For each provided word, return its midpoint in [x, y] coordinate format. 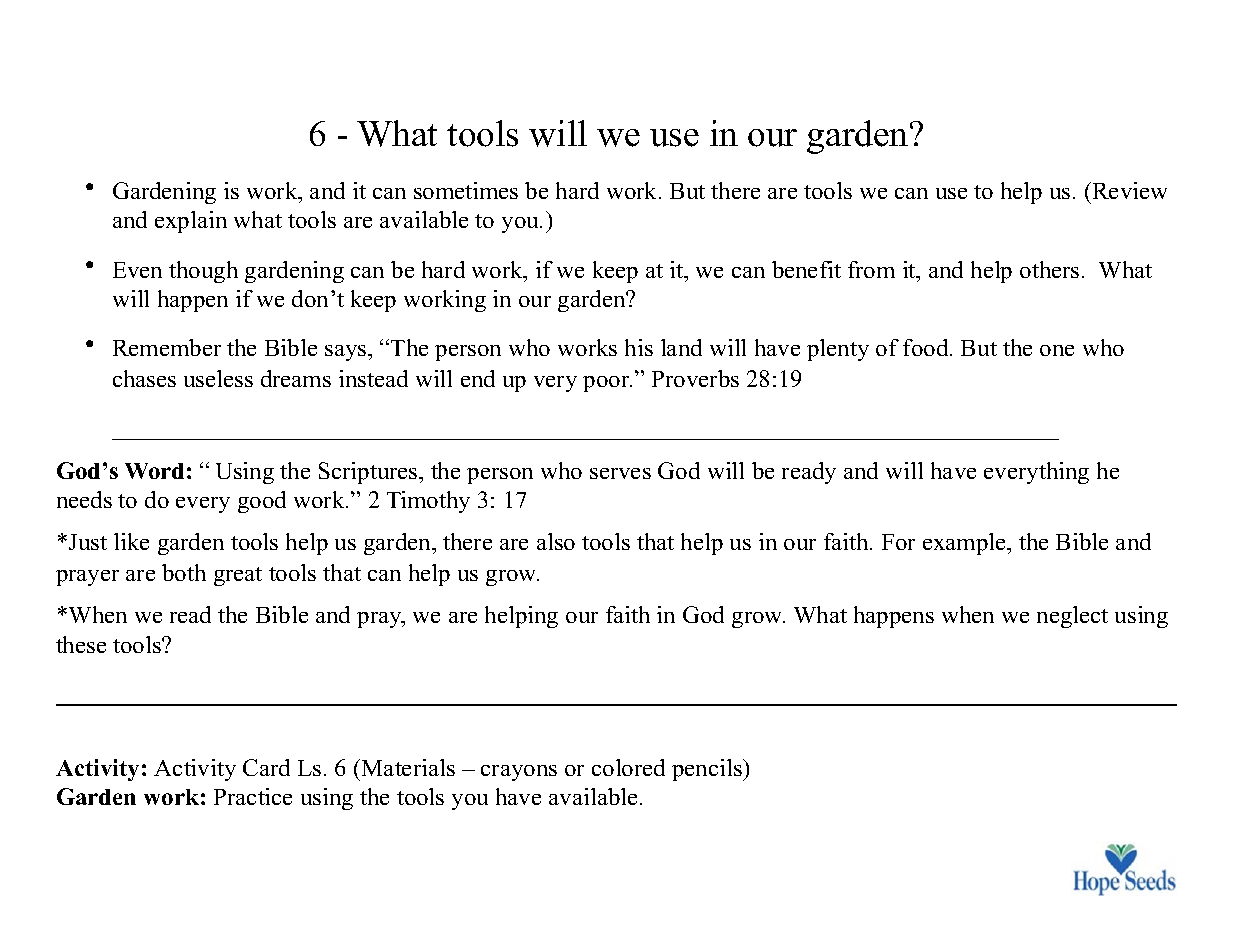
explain [191, 222]
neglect [1072, 617]
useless [218, 378]
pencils [708, 770]
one [1057, 350]
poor [607, 384]
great [238, 576]
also [556, 541]
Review [1128, 190]
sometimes [466, 190]
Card [266, 767]
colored [628, 767]
